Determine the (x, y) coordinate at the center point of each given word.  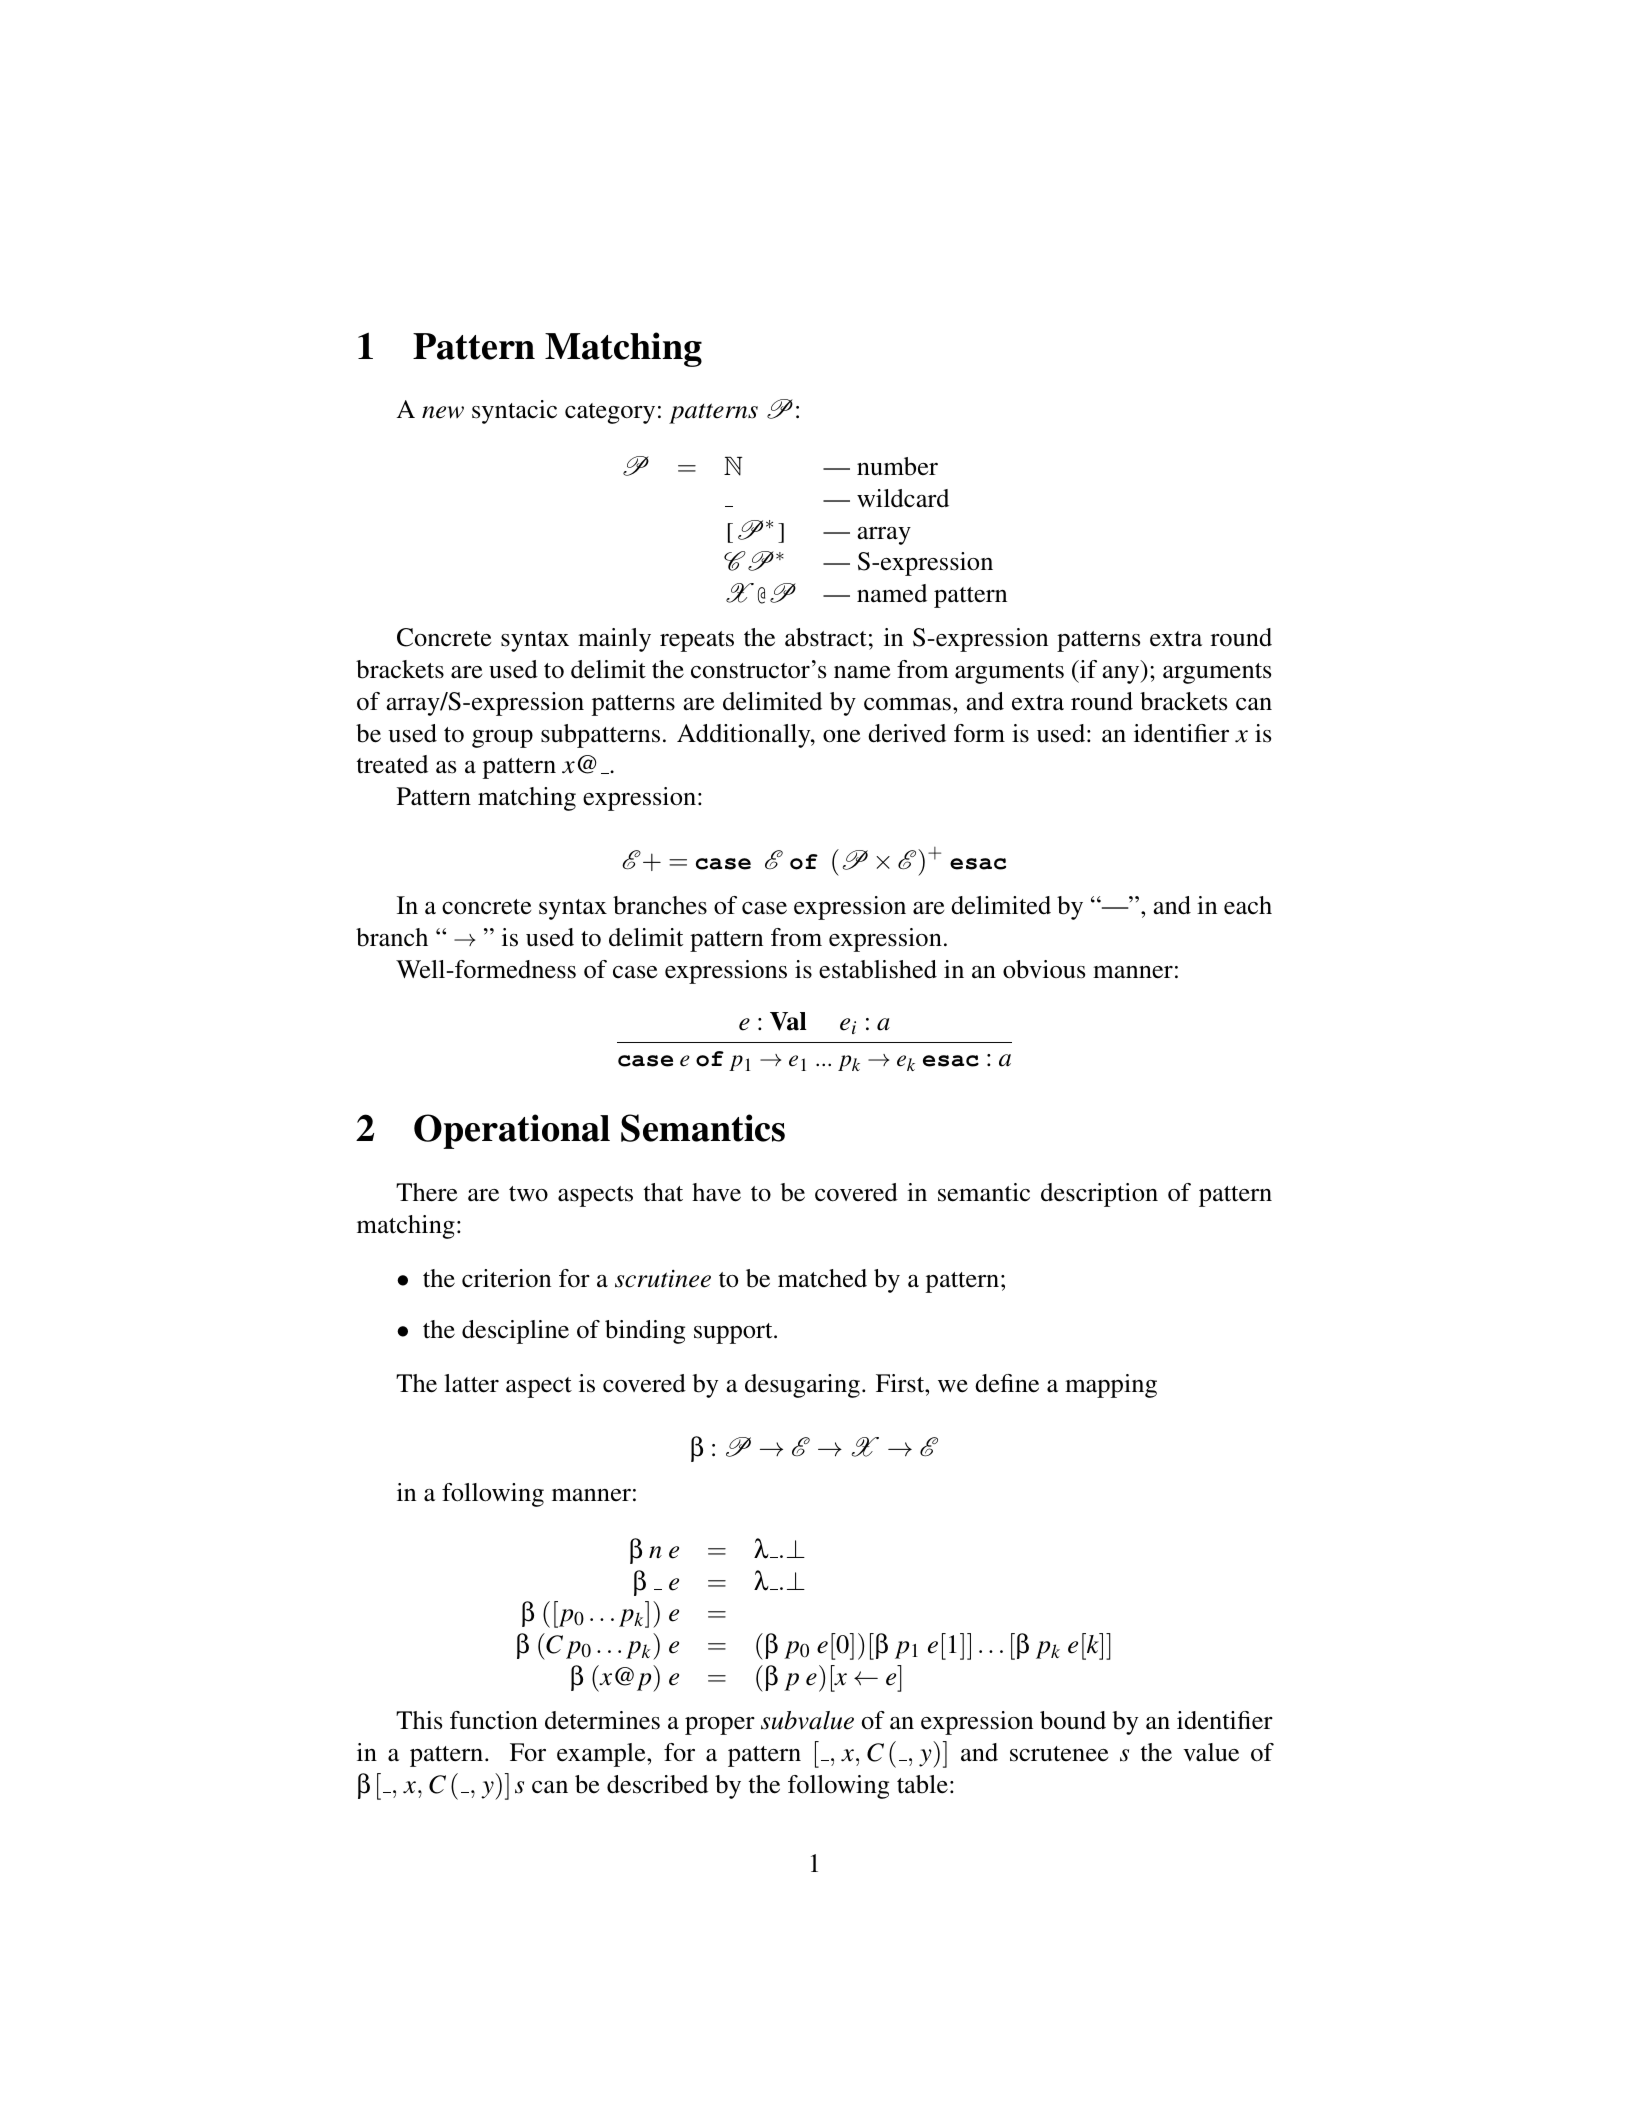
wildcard (903, 498)
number (897, 466)
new (443, 412)
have (716, 1192)
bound (1073, 1720)
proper (720, 1726)
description (1099, 1195)
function (494, 1720)
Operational (512, 1131)
